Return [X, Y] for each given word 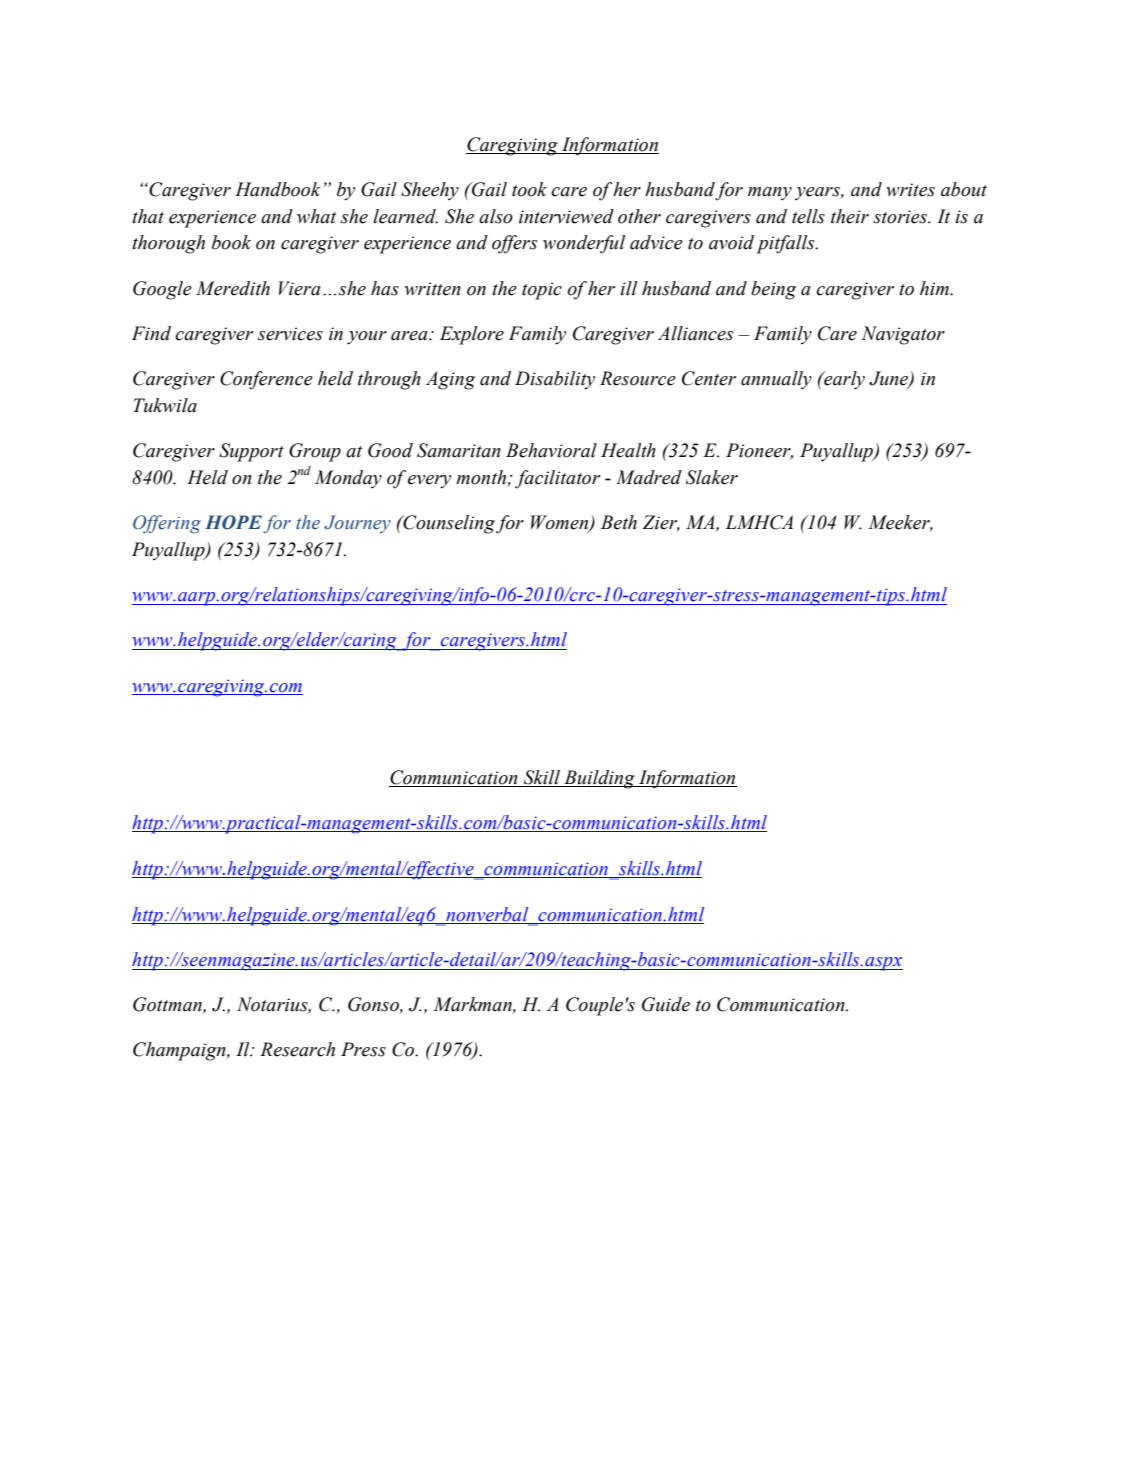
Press [363, 1049]
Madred [649, 477]
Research [297, 1049]
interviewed [566, 216]
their [850, 216]
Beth [619, 522]
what [316, 216]
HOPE [233, 522]
